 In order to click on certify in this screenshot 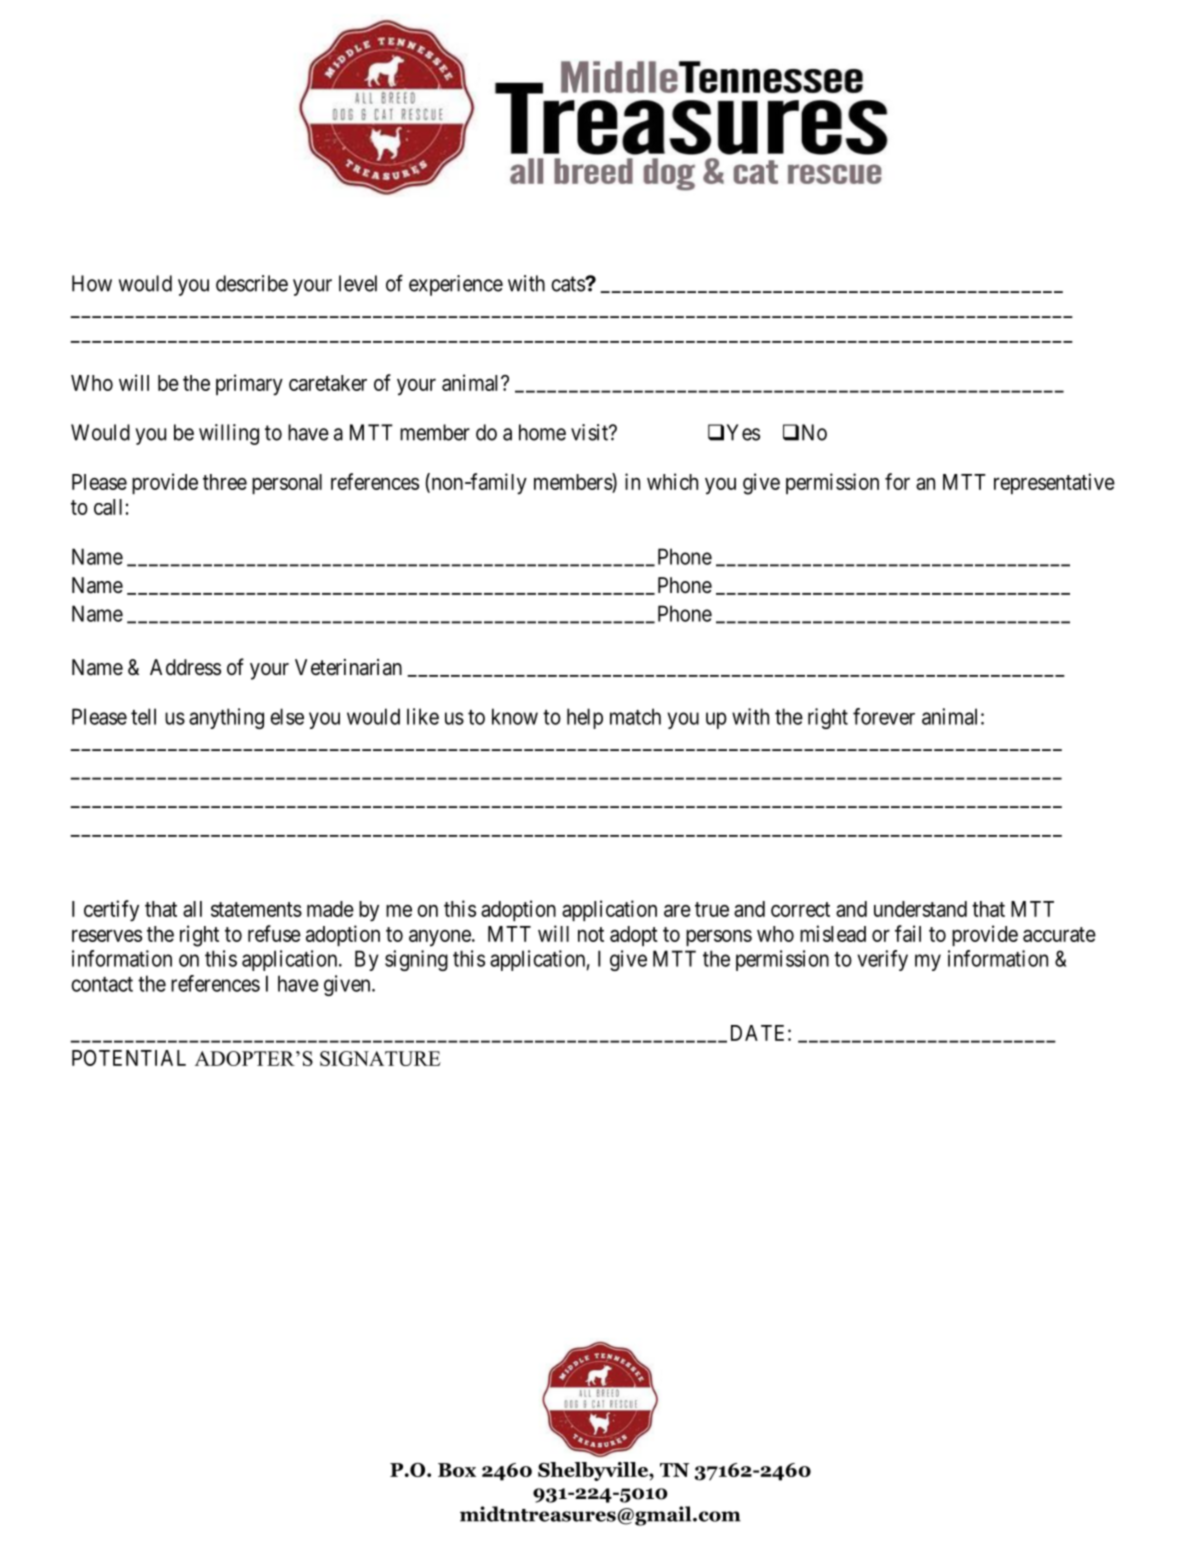, I will do `click(111, 911)`.
